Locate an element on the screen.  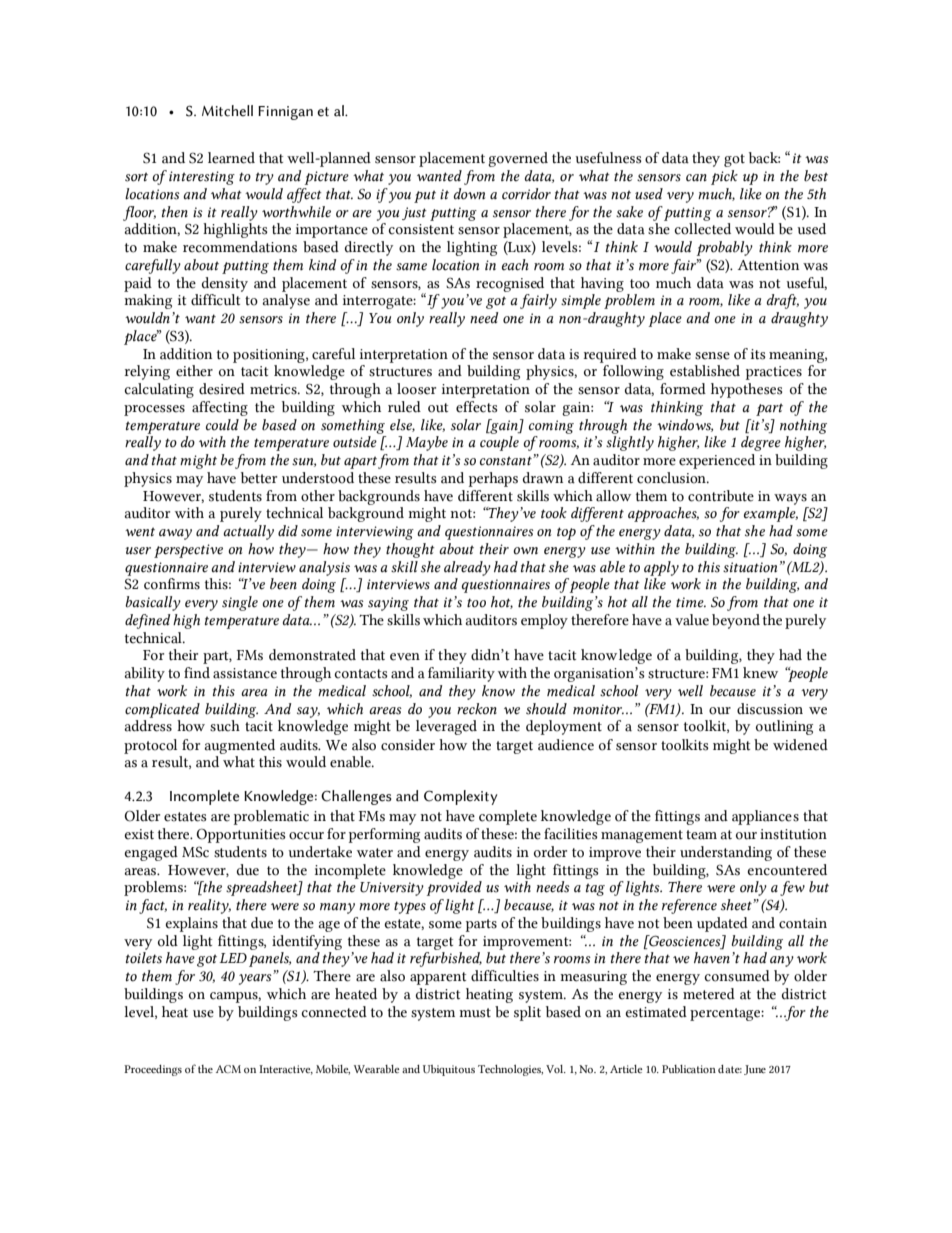
pick is located at coordinates (724, 177).
